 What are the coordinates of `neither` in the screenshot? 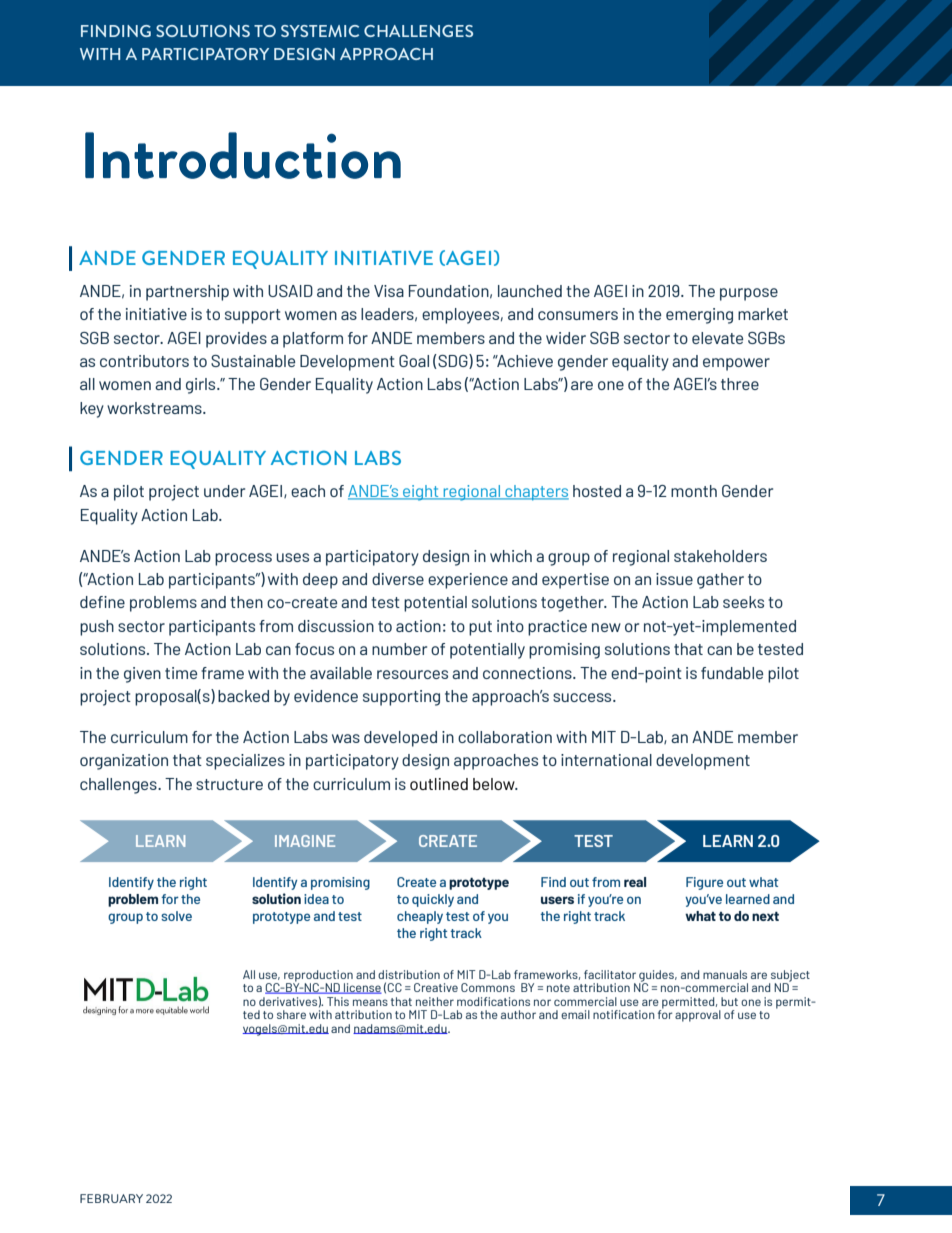 It's located at (435, 1001).
